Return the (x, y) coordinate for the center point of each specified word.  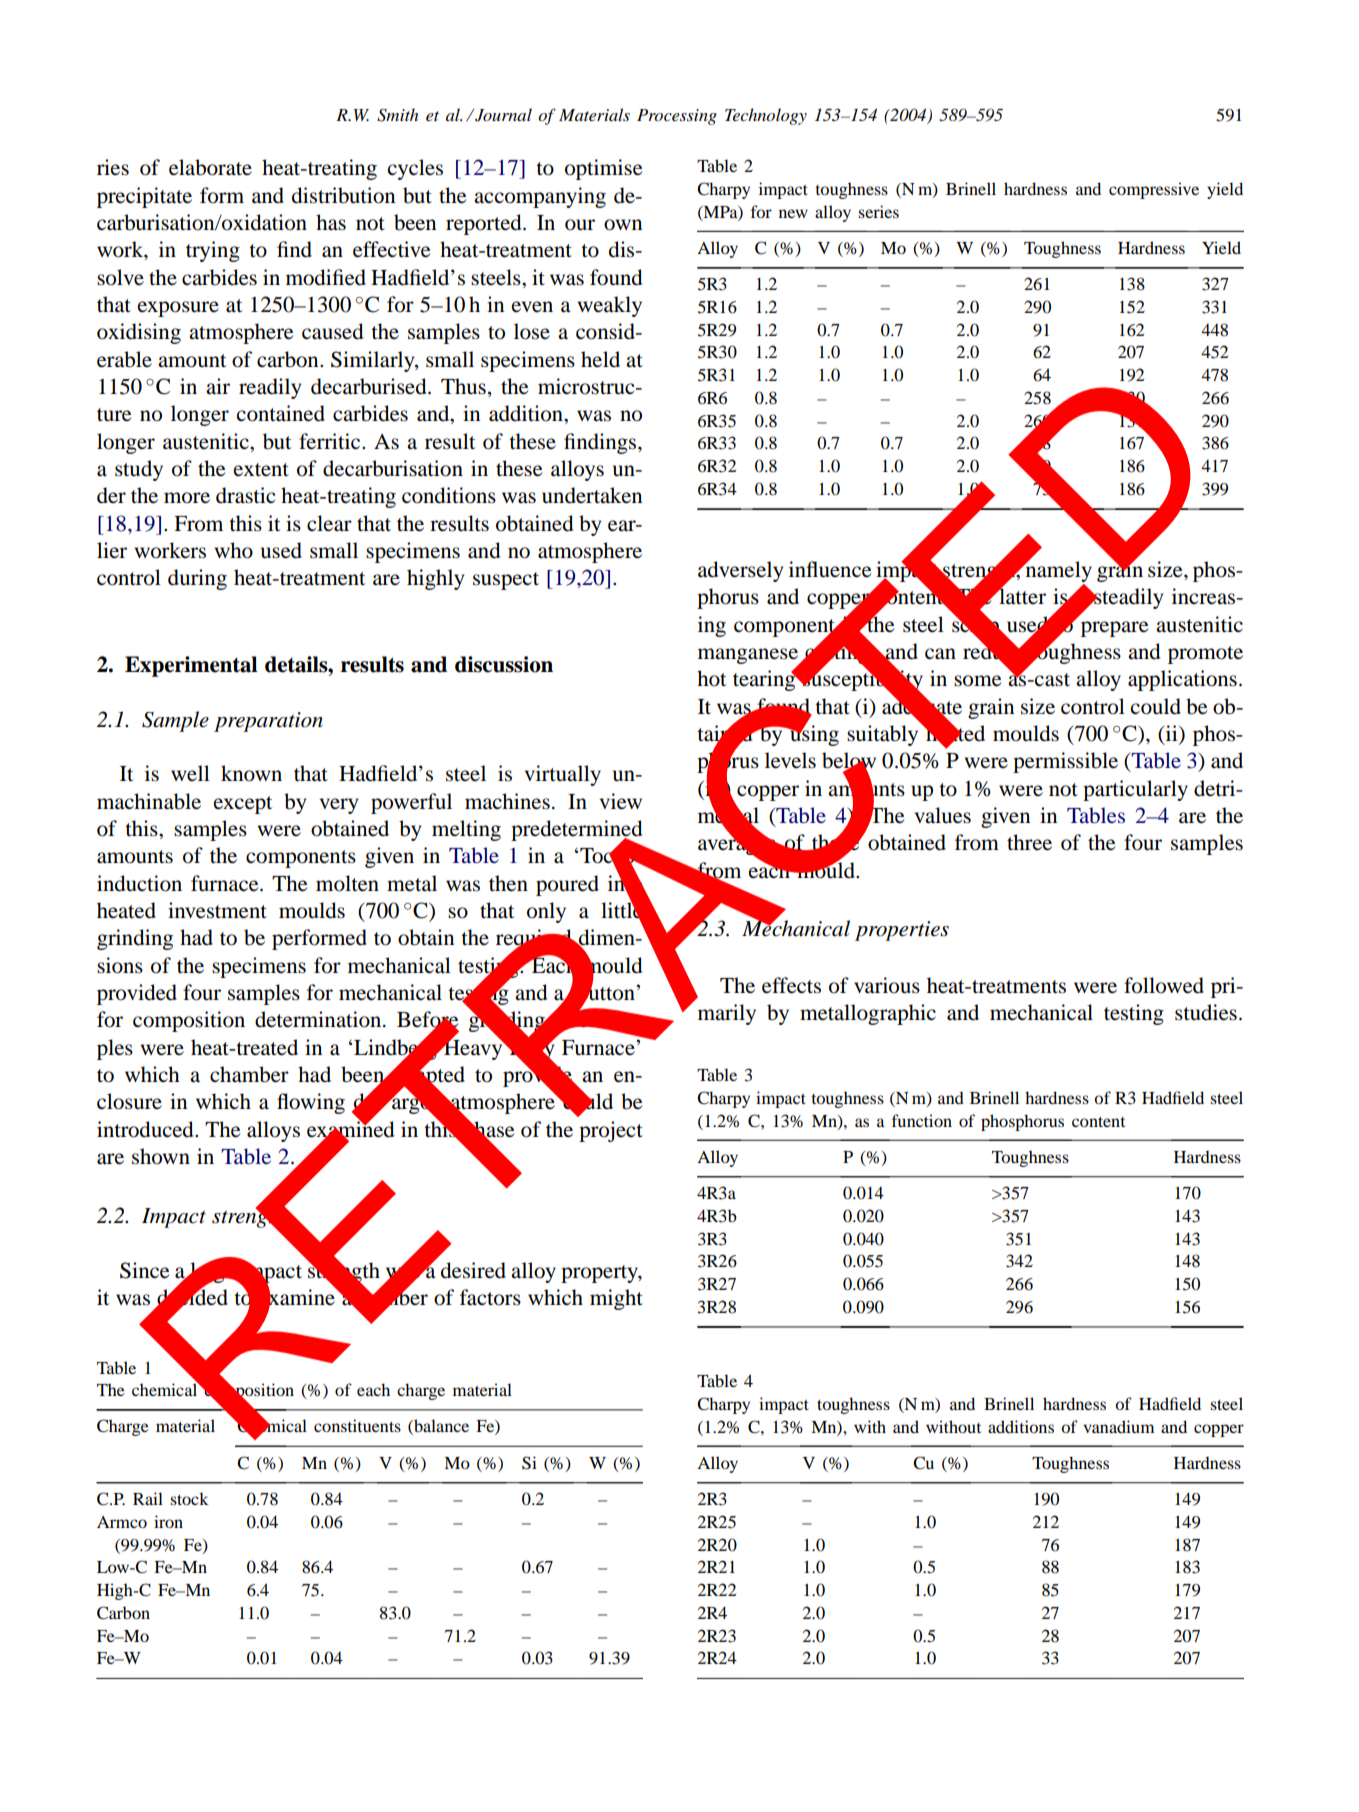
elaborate (210, 167)
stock (189, 1498)
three (1029, 842)
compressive (1154, 190)
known (251, 773)
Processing (677, 117)
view (621, 801)
